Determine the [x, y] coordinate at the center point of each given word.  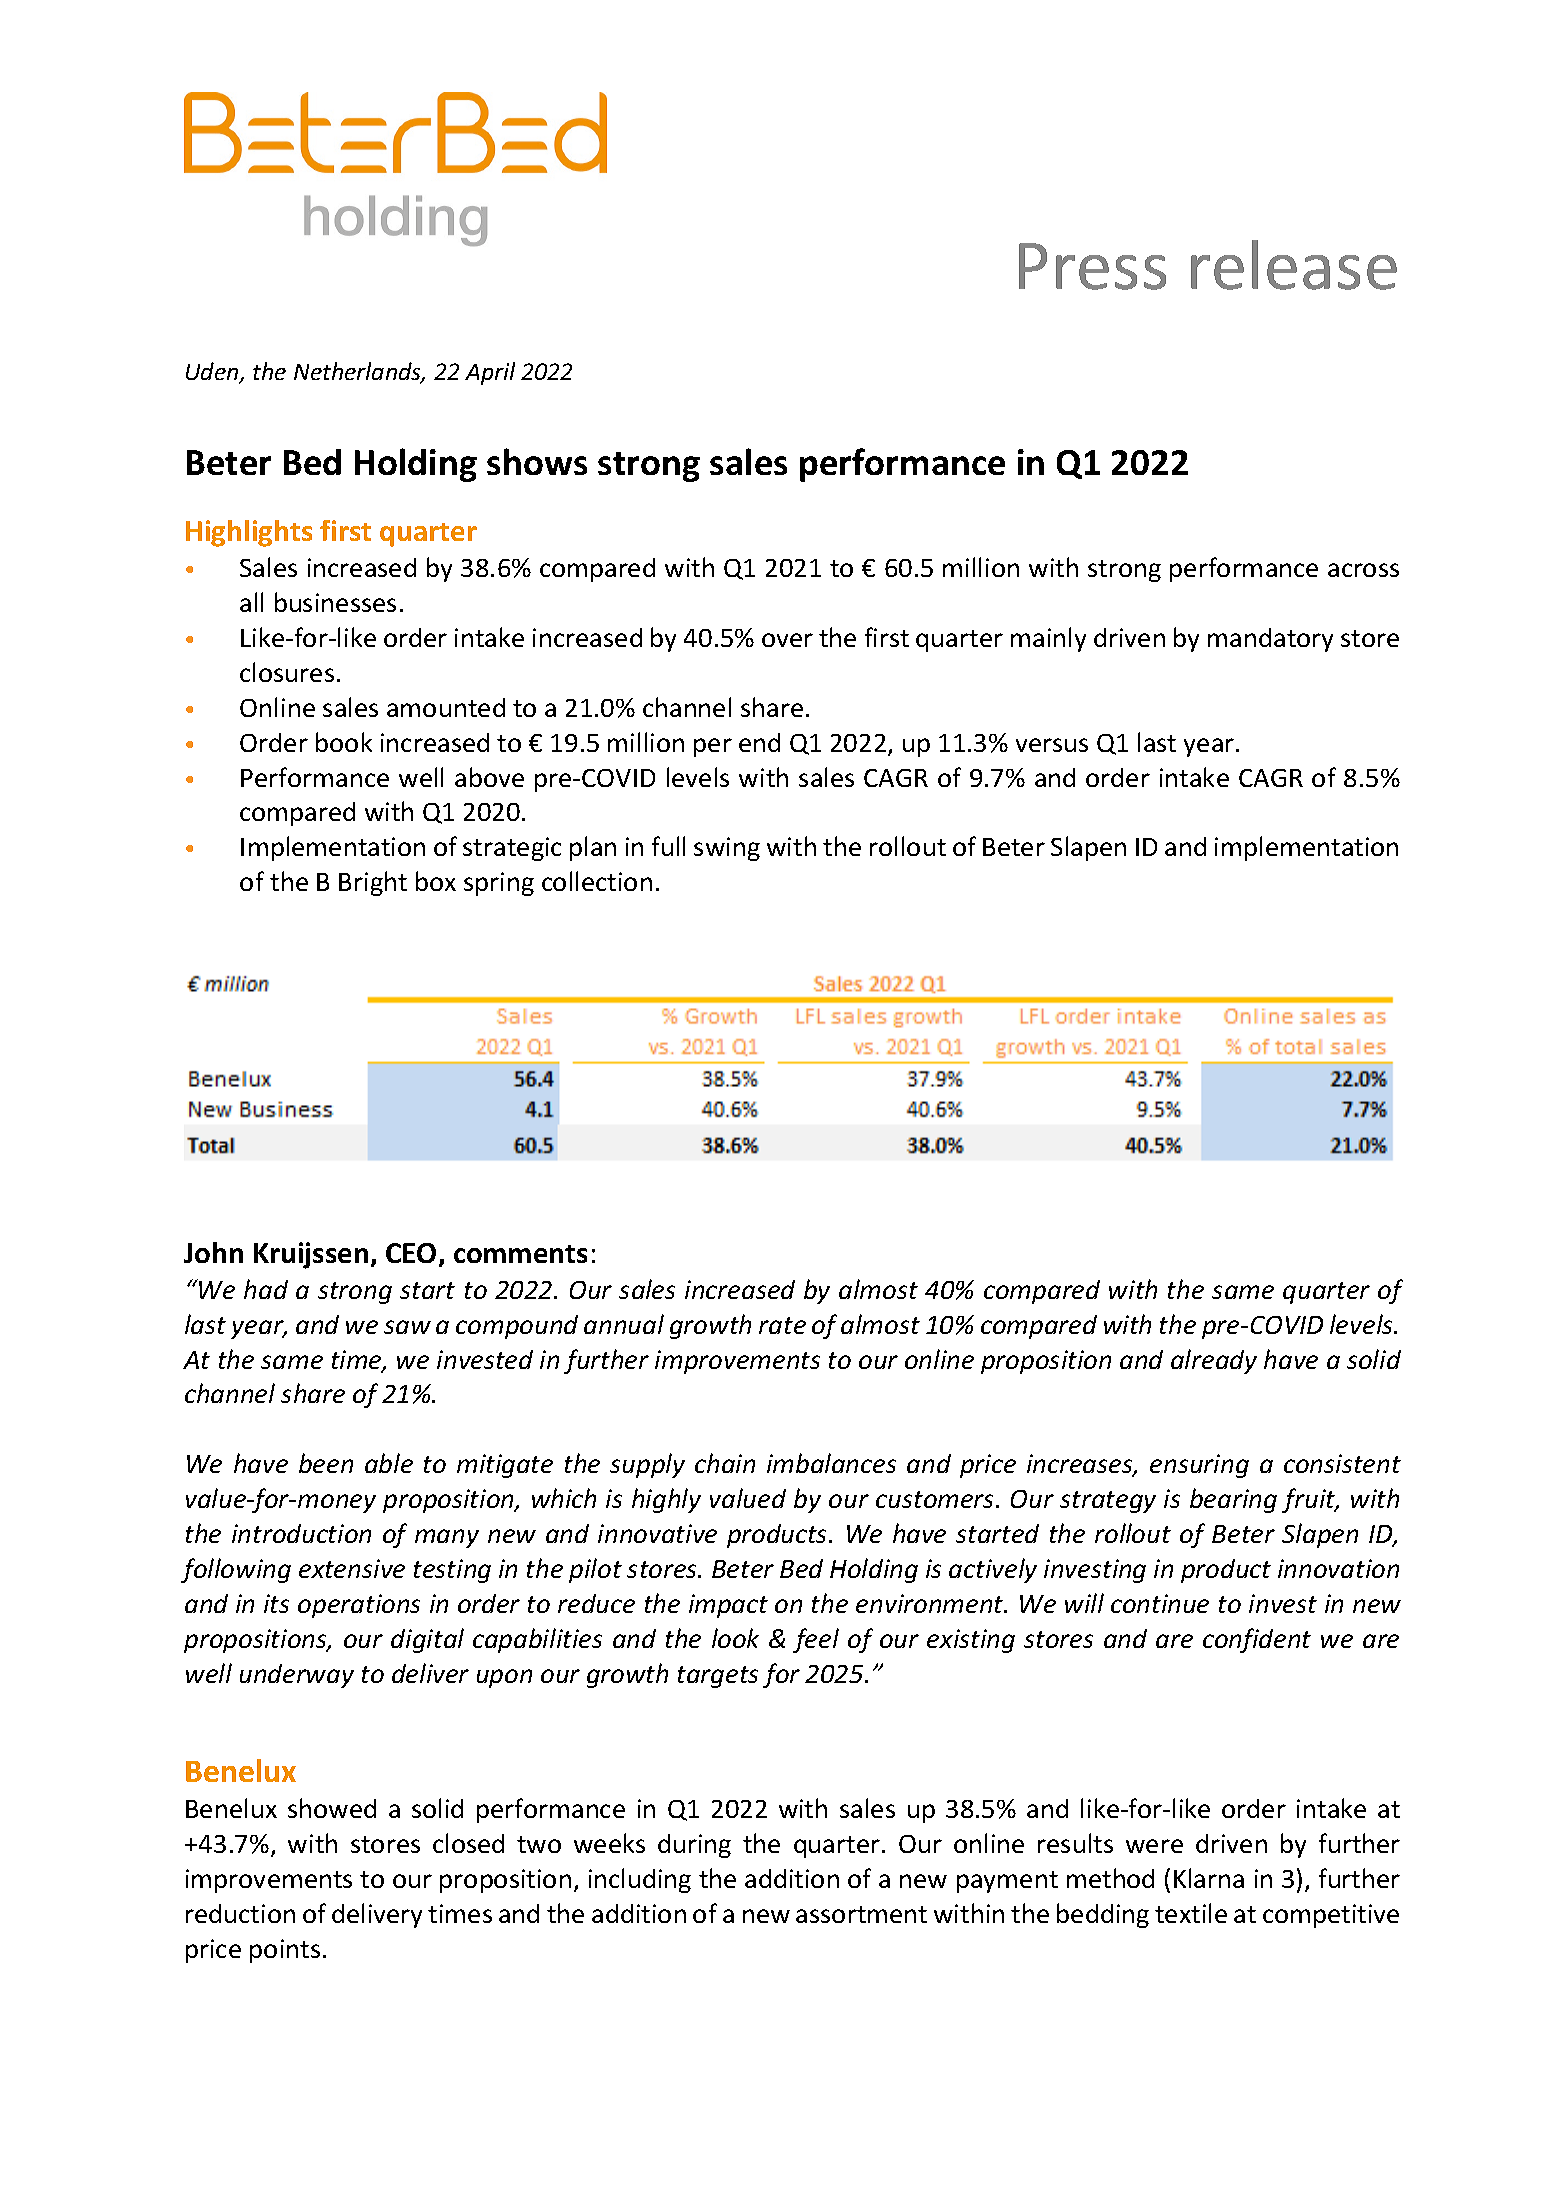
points [285, 1951]
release [1294, 265]
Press [1092, 266]
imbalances [831, 1463]
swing [727, 849]
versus [1052, 745]
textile [1191, 1913]
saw [407, 1327]
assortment [861, 1914]
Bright [373, 883]
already [1214, 1361]
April [490, 373]
